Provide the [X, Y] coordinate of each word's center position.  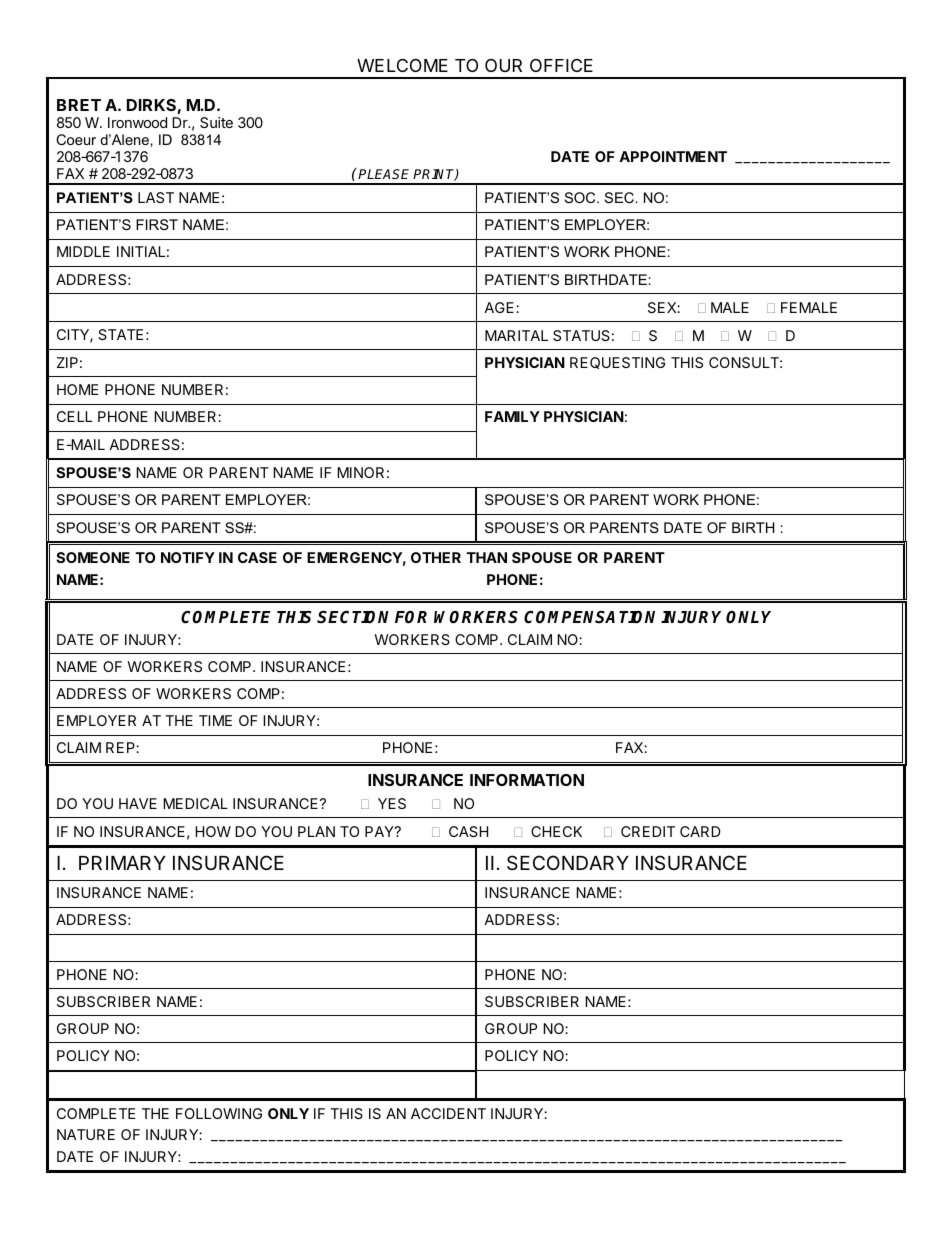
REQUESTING [617, 363]
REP [121, 747]
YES [392, 803]
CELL [74, 416]
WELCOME [402, 65]
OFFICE [561, 65]
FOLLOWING [219, 1113]
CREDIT [648, 831]
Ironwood [137, 122]
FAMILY [512, 416]
